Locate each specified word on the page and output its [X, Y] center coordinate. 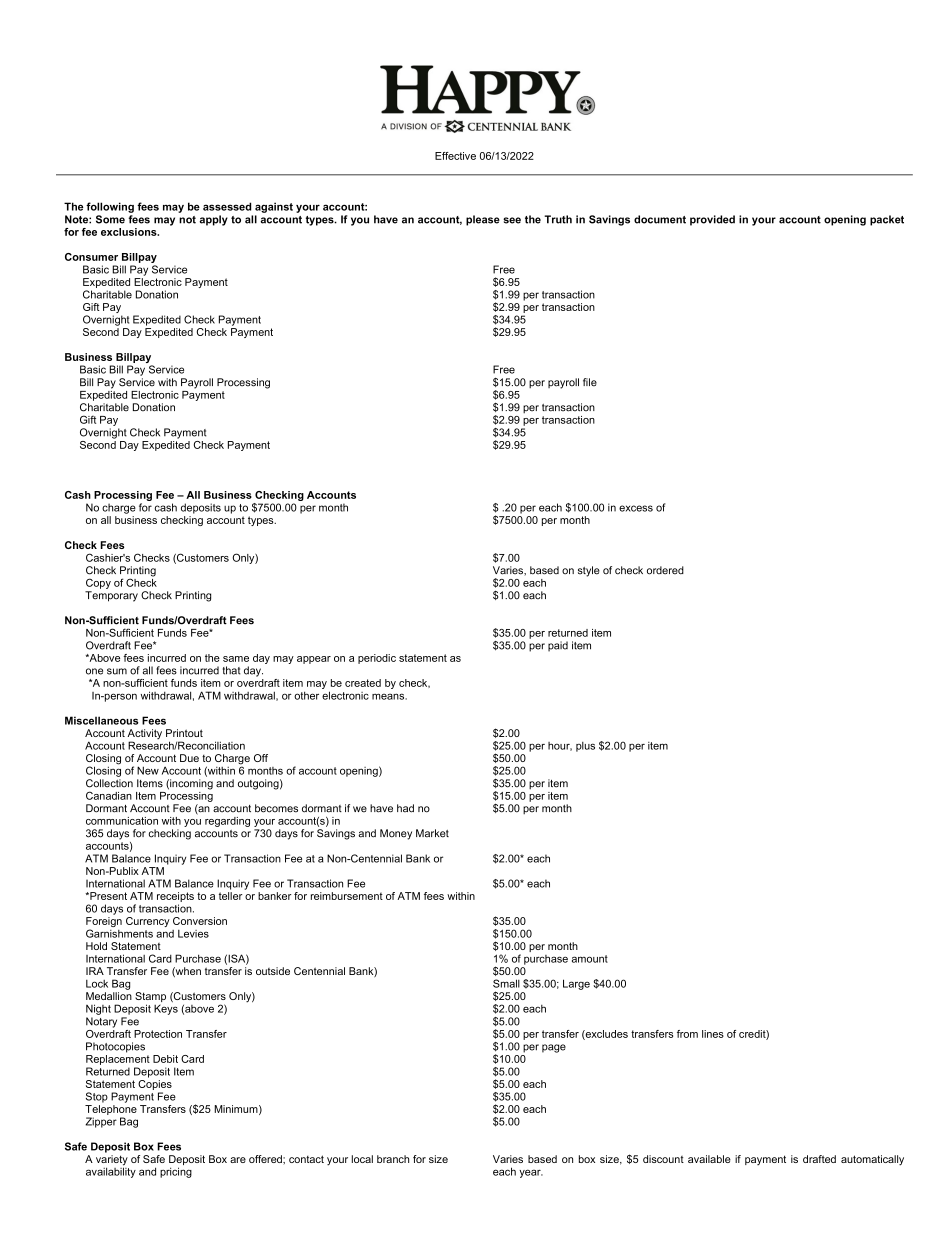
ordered [665, 570]
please [483, 220]
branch [393, 1159]
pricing [176, 1172]
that [232, 670]
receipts [175, 898]
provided [712, 220]
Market [432, 833]
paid [558, 646]
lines [713, 1034]
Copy [98, 583]
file [590, 382]
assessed [227, 206]
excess [636, 508]
